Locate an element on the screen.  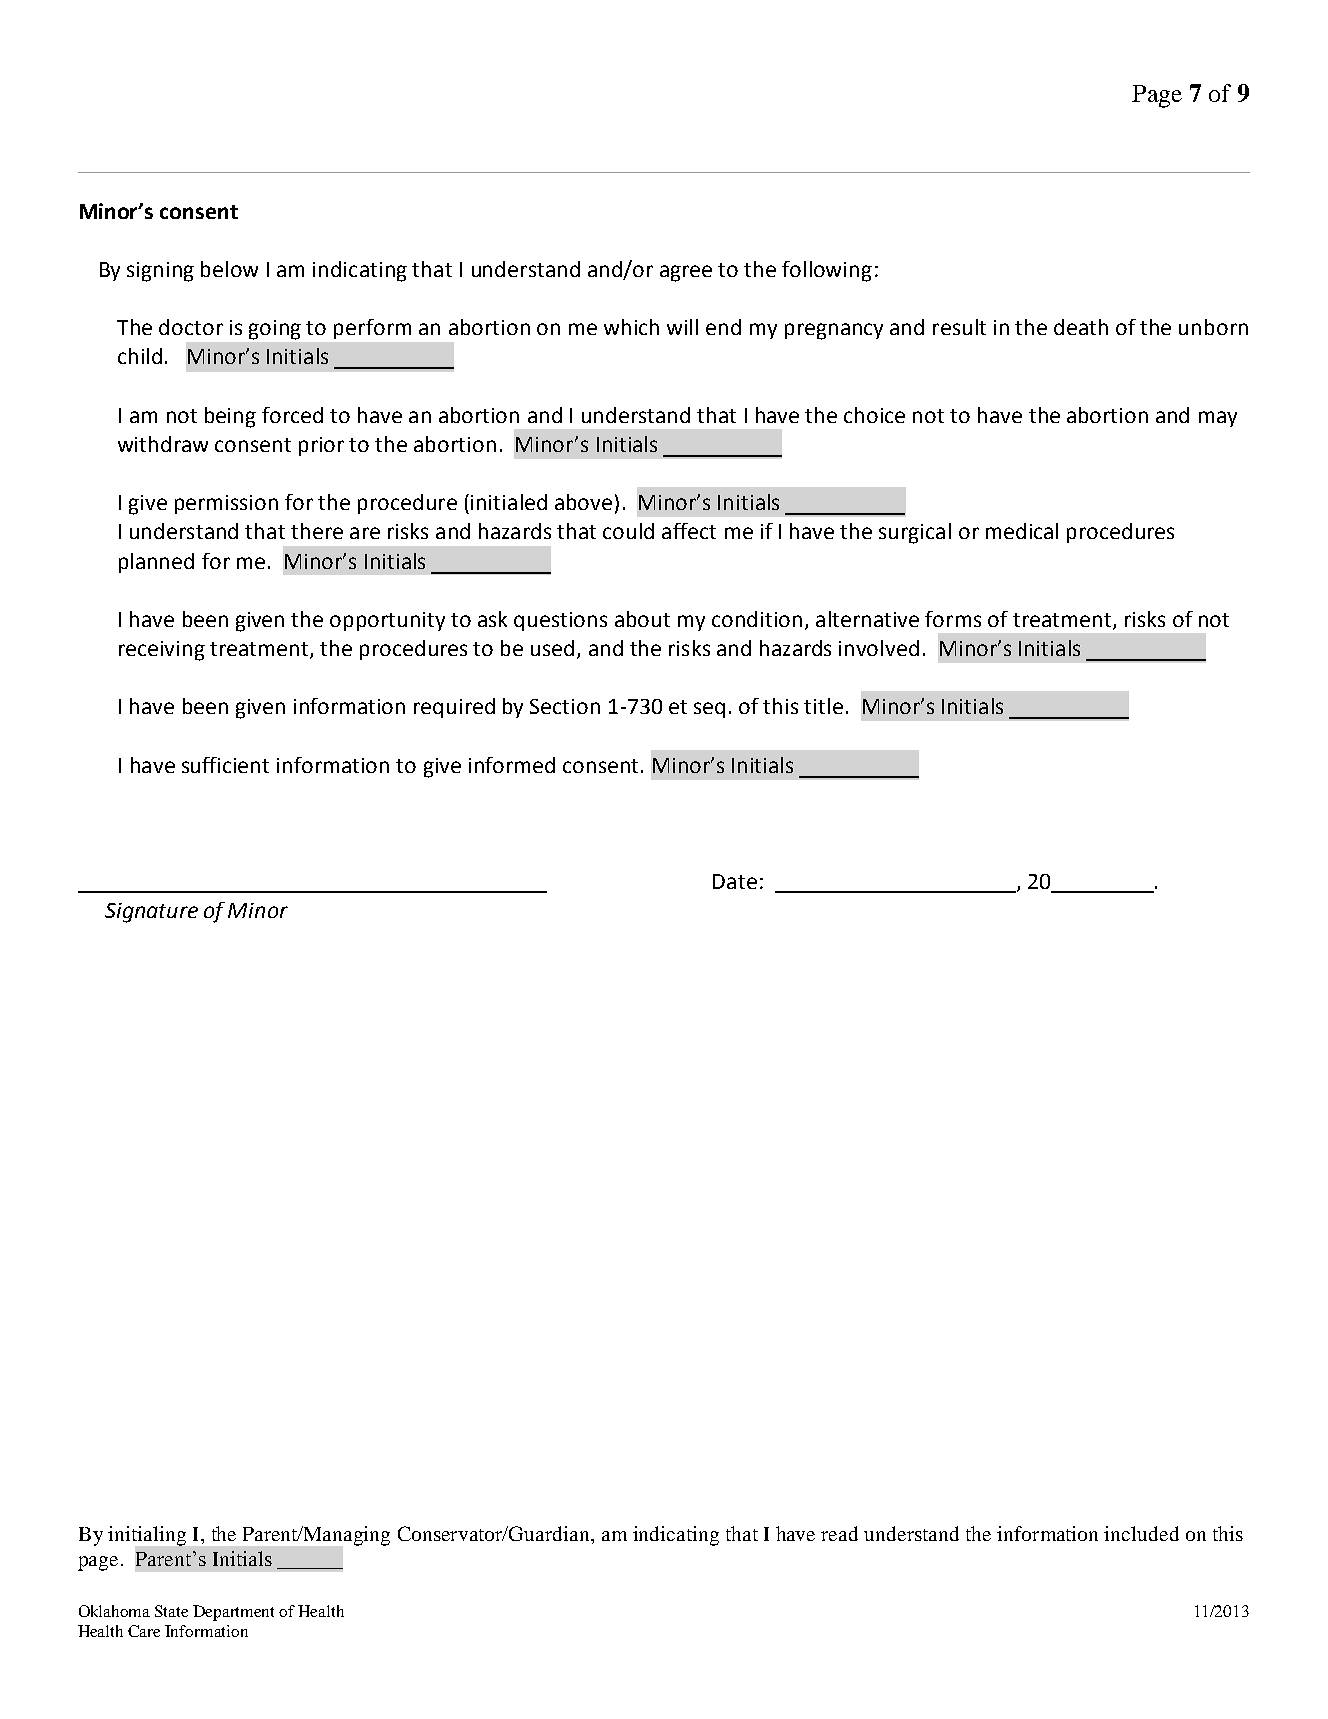
included is located at coordinates (1141, 1533).
